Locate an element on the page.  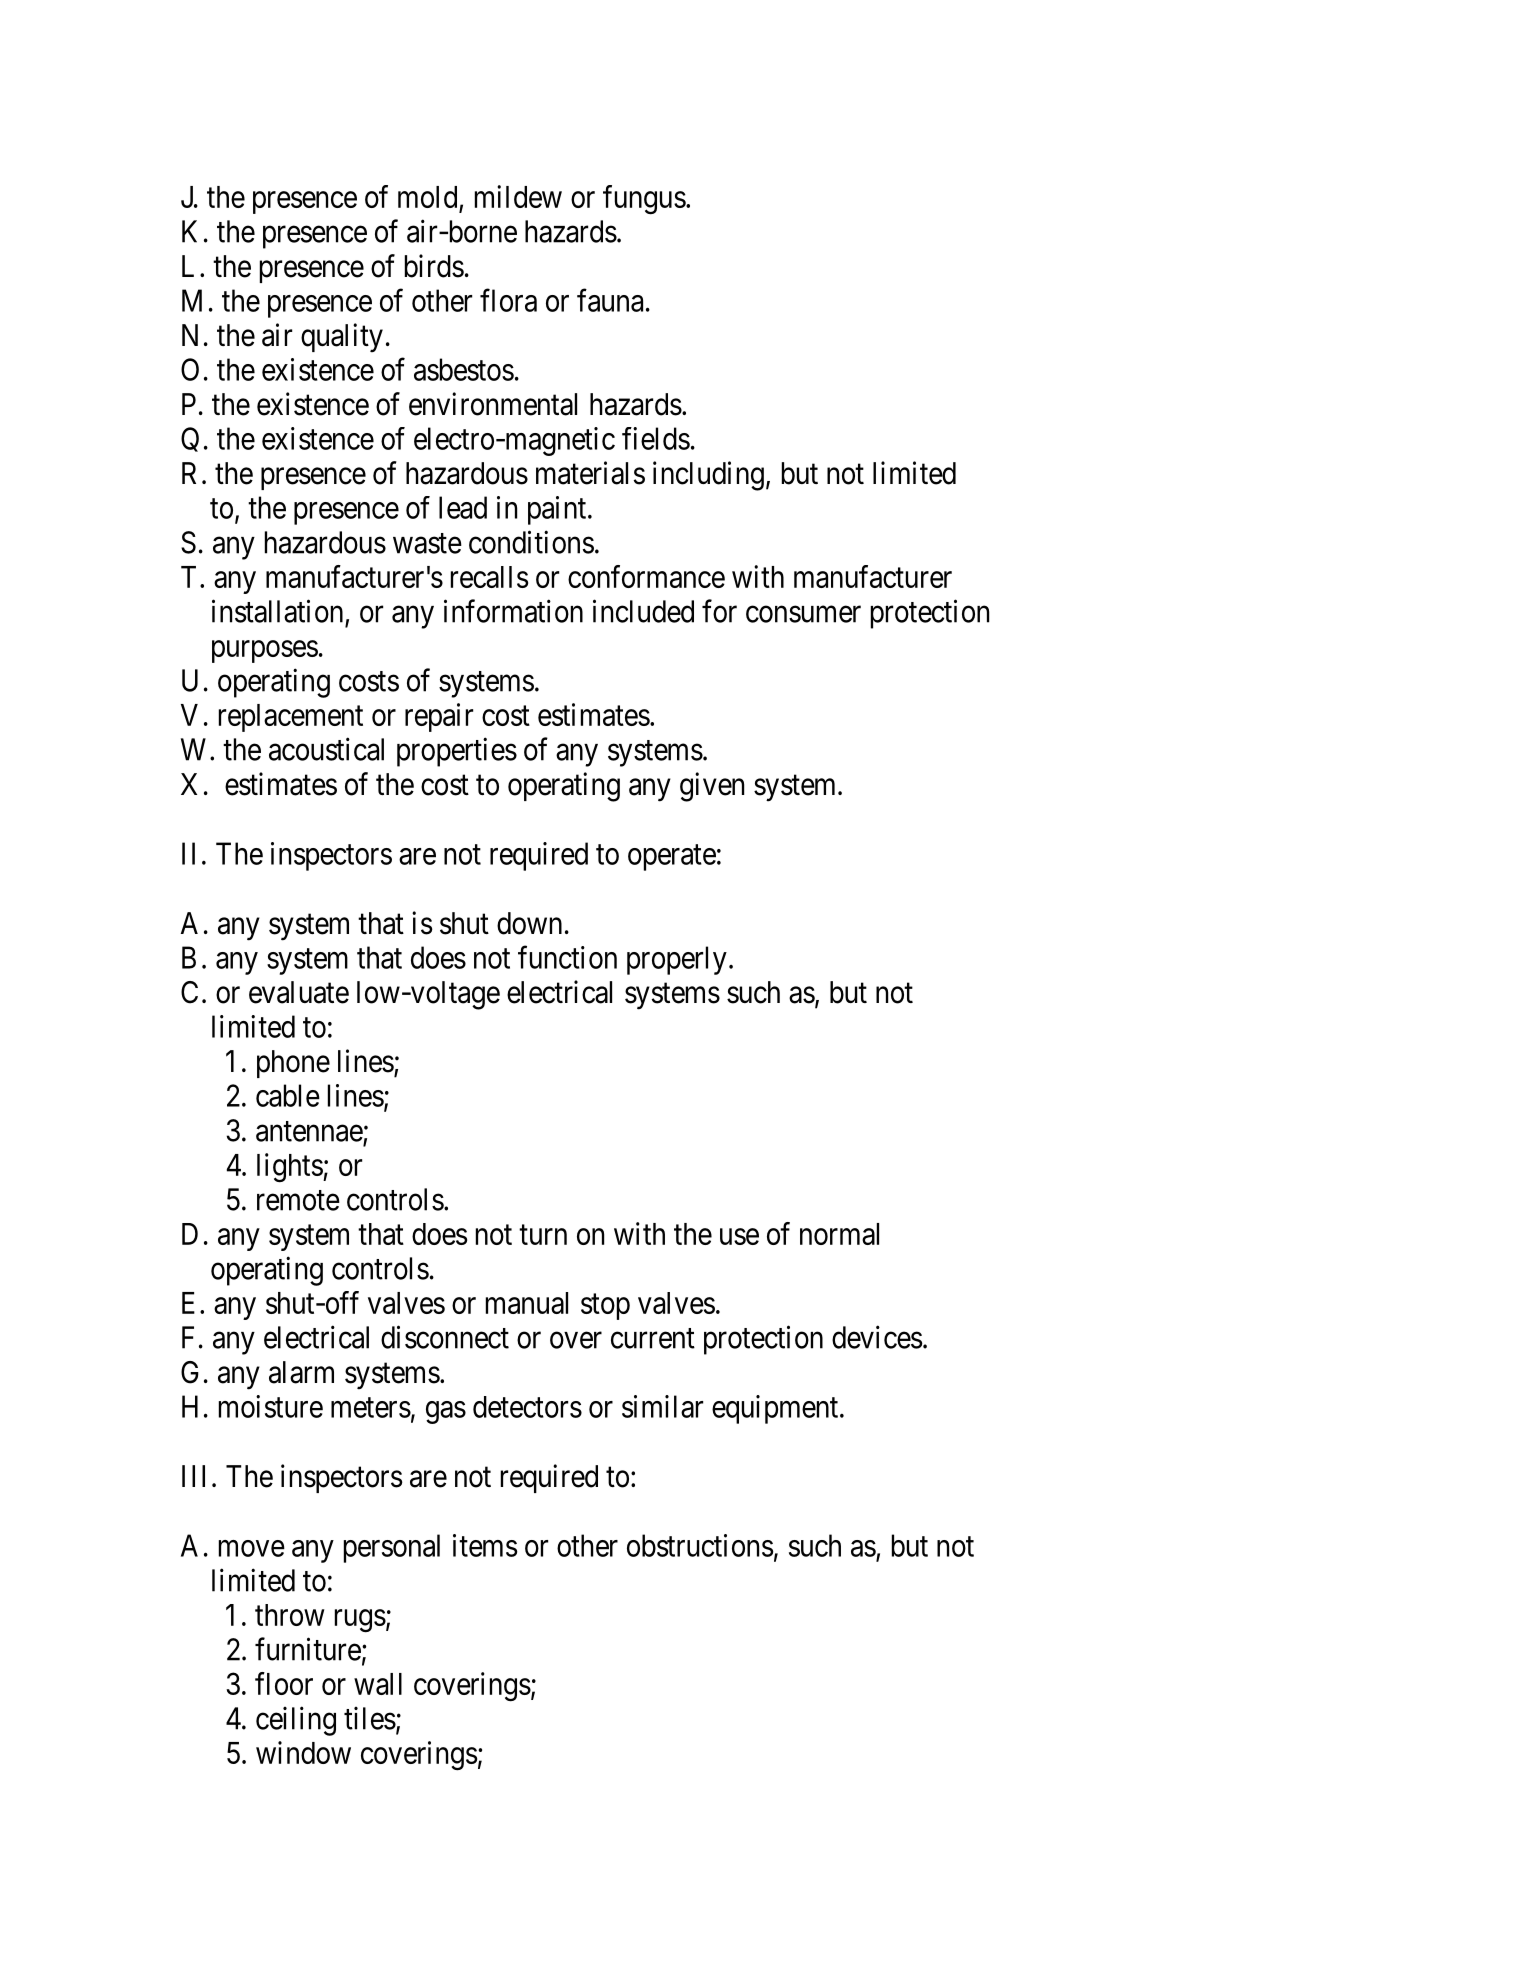
floor is located at coordinates (284, 1683).
